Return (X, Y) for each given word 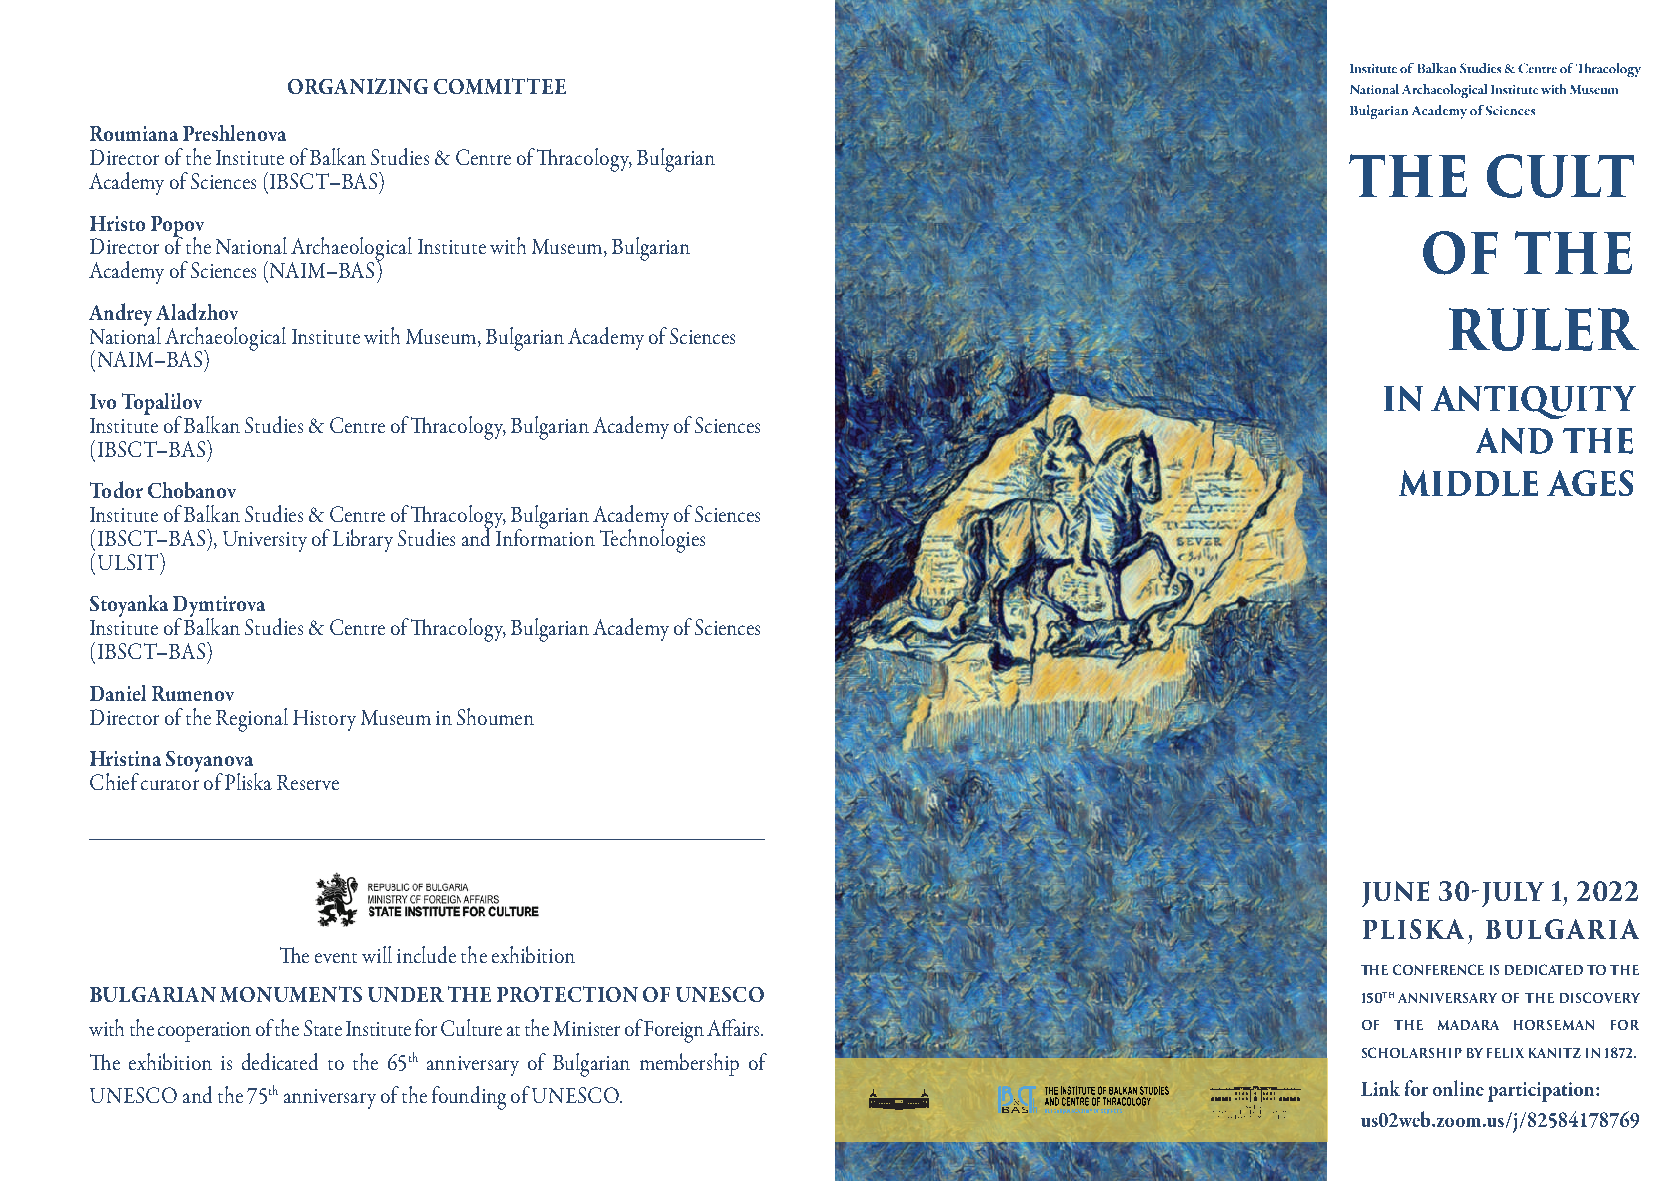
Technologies (652, 540)
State (323, 1028)
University (265, 541)
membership (689, 1064)
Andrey (120, 314)
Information (545, 536)
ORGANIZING (358, 86)
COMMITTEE (500, 86)
